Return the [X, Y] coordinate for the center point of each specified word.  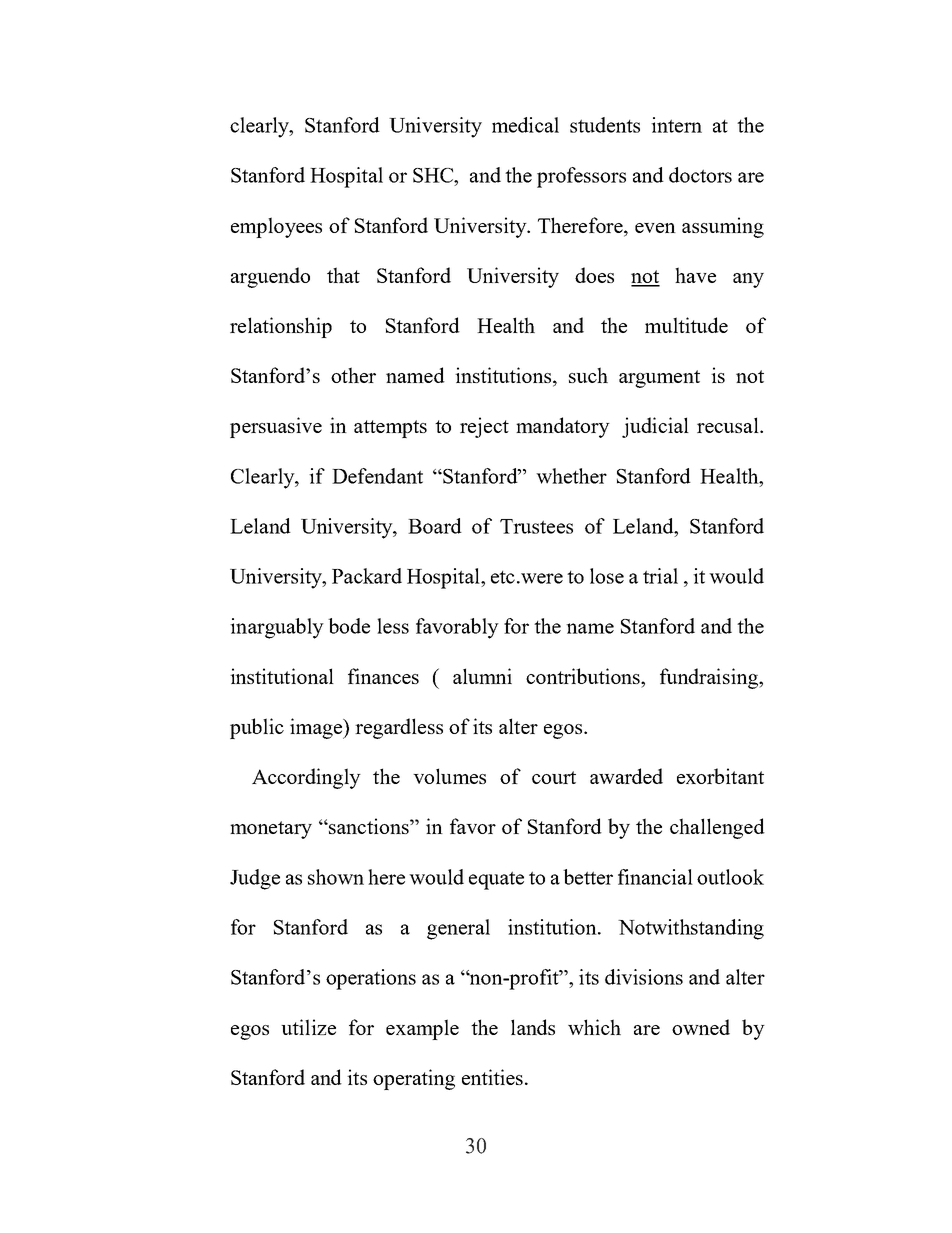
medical [525, 125]
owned [701, 1027]
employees [276, 227]
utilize [308, 1027]
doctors [700, 175]
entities [492, 1077]
